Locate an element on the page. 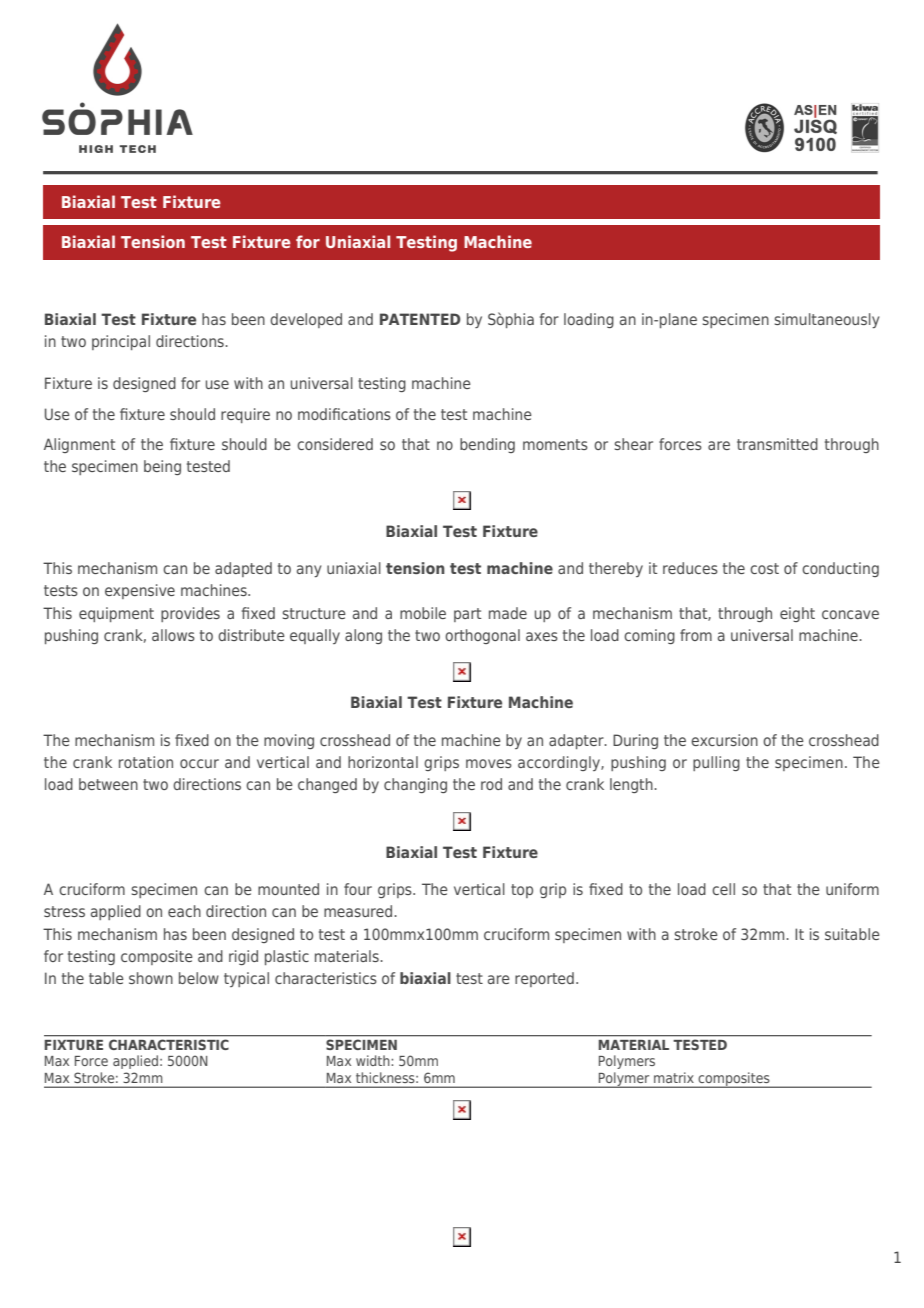 Image resolution: width=924 pixels, height=1308 pixels. principal is located at coordinates (121, 342).
